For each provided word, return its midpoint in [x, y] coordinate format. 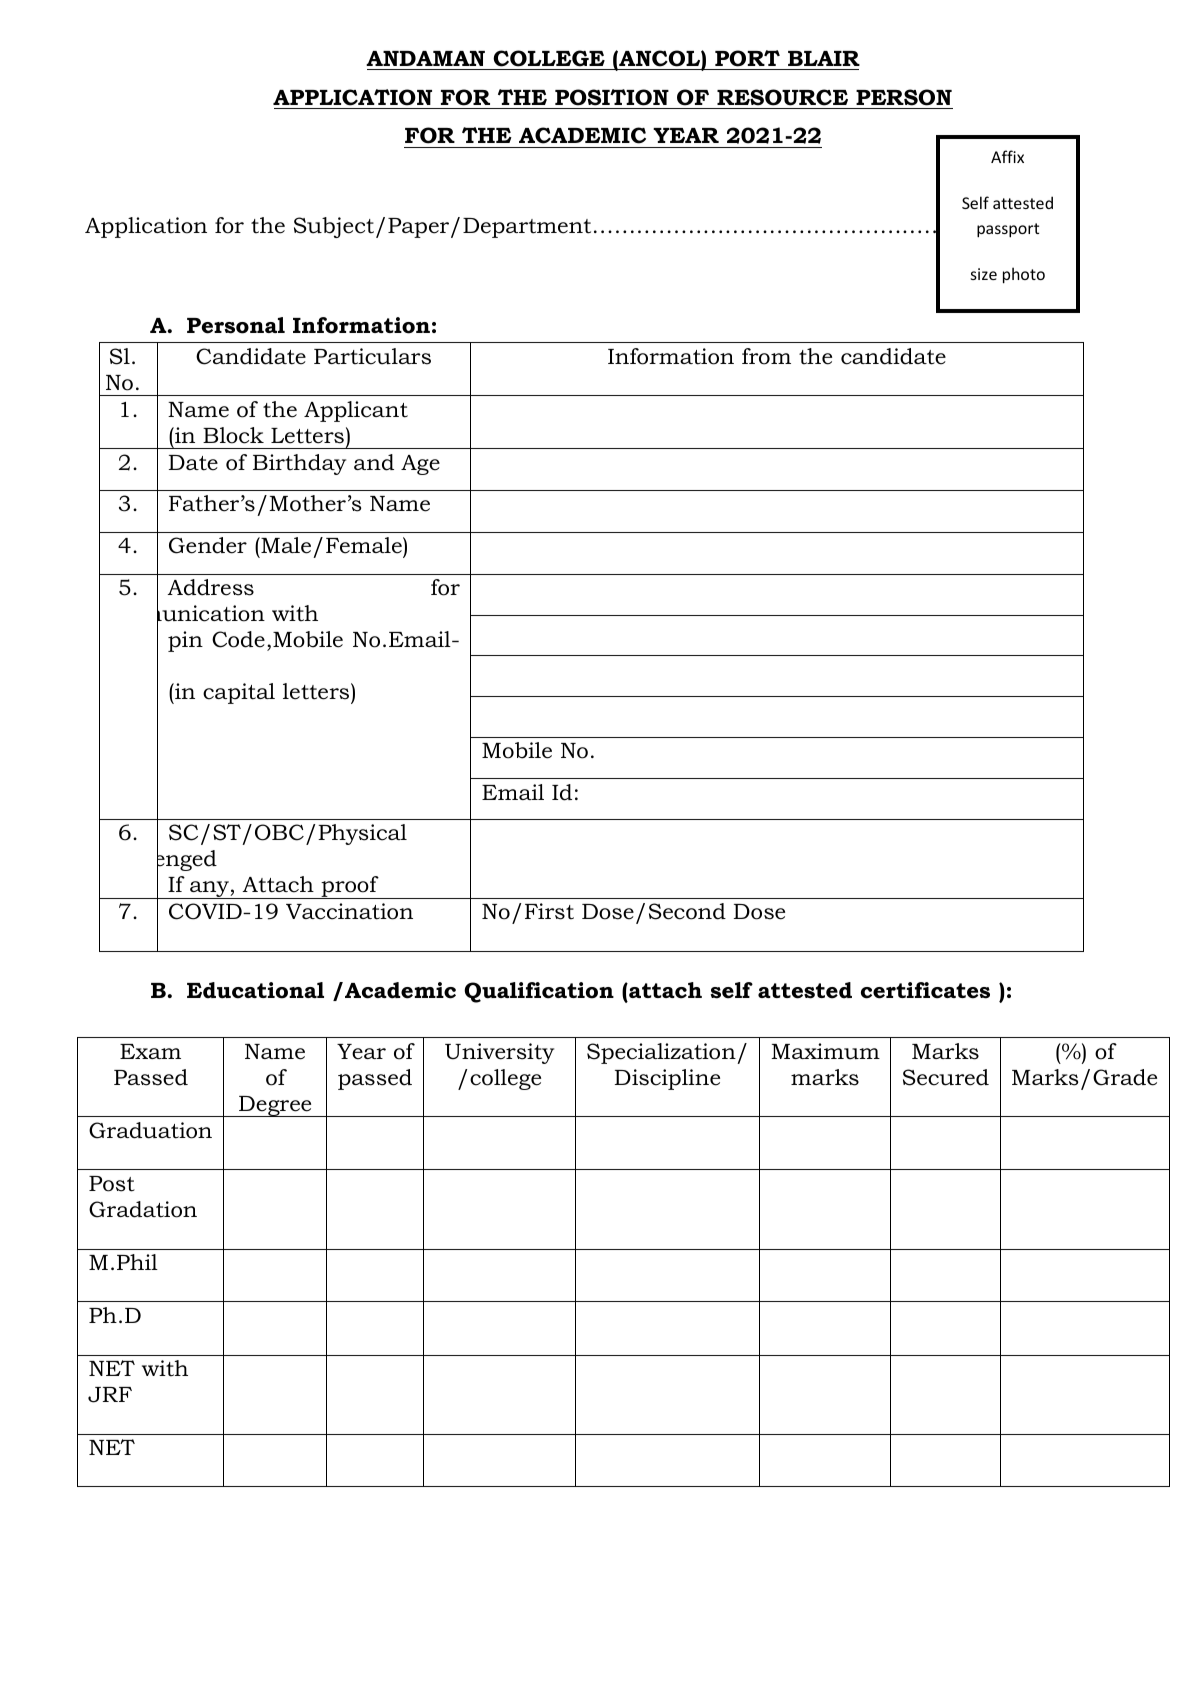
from [766, 356]
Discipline [667, 1079]
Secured [946, 1077]
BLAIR [824, 58]
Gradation [143, 1209]
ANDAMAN [425, 58]
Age [420, 465]
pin [185, 641]
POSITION [612, 97]
